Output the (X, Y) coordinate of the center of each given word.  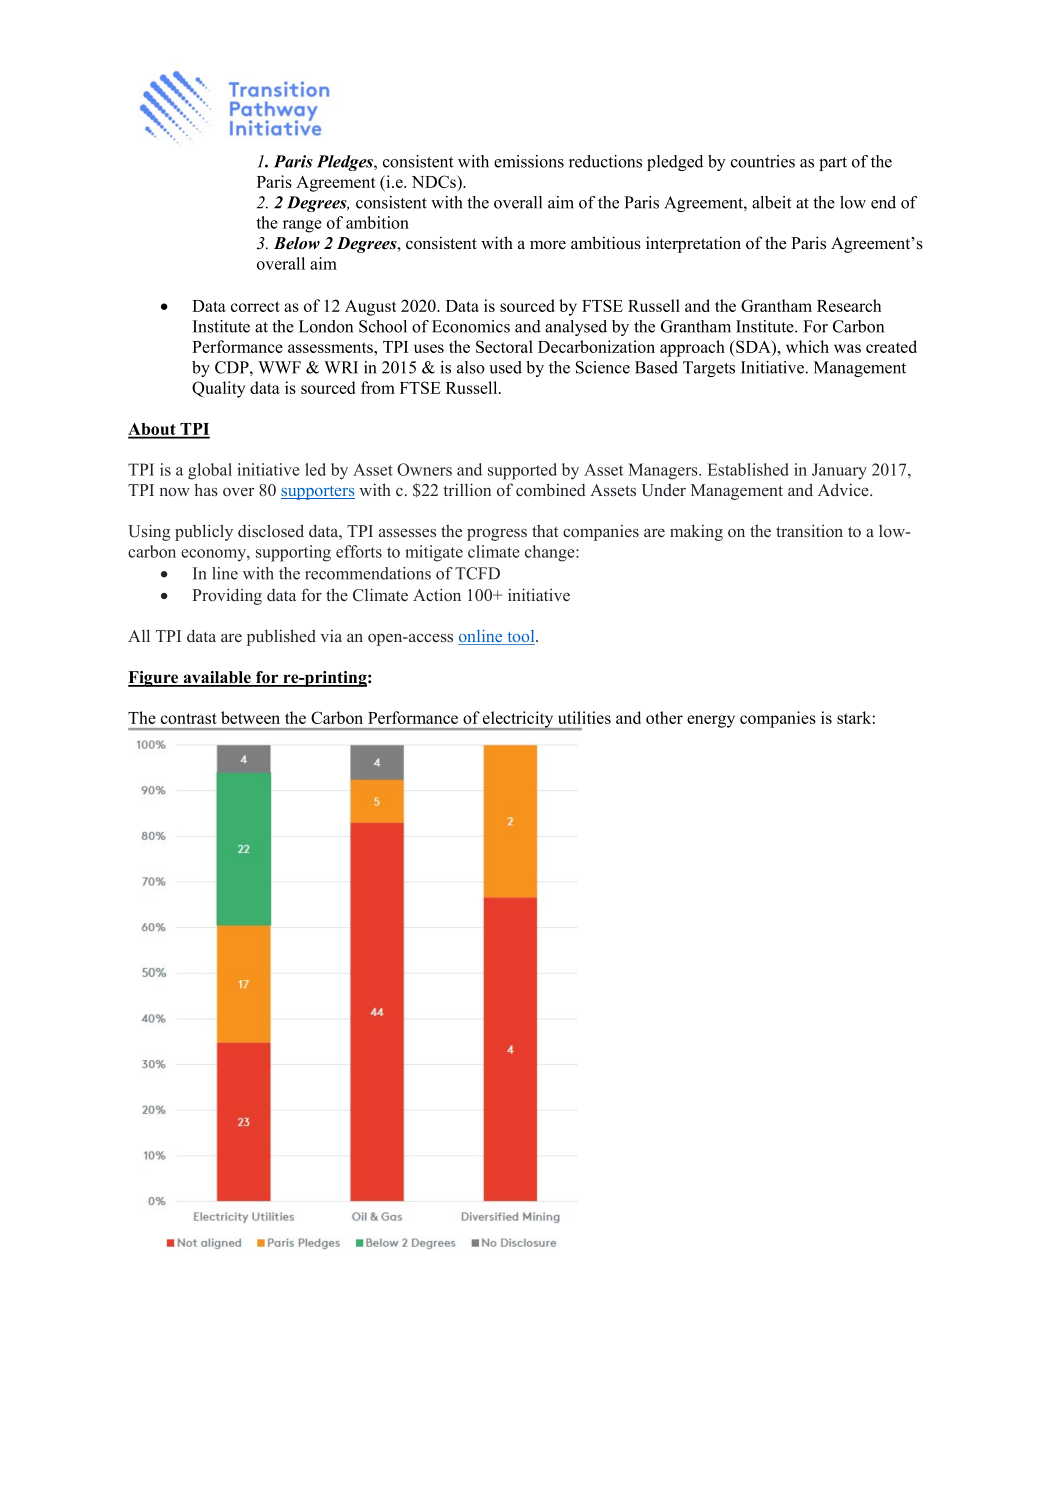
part (833, 164)
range (302, 226)
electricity (518, 720)
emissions (529, 161)
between (250, 717)
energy (711, 721)
